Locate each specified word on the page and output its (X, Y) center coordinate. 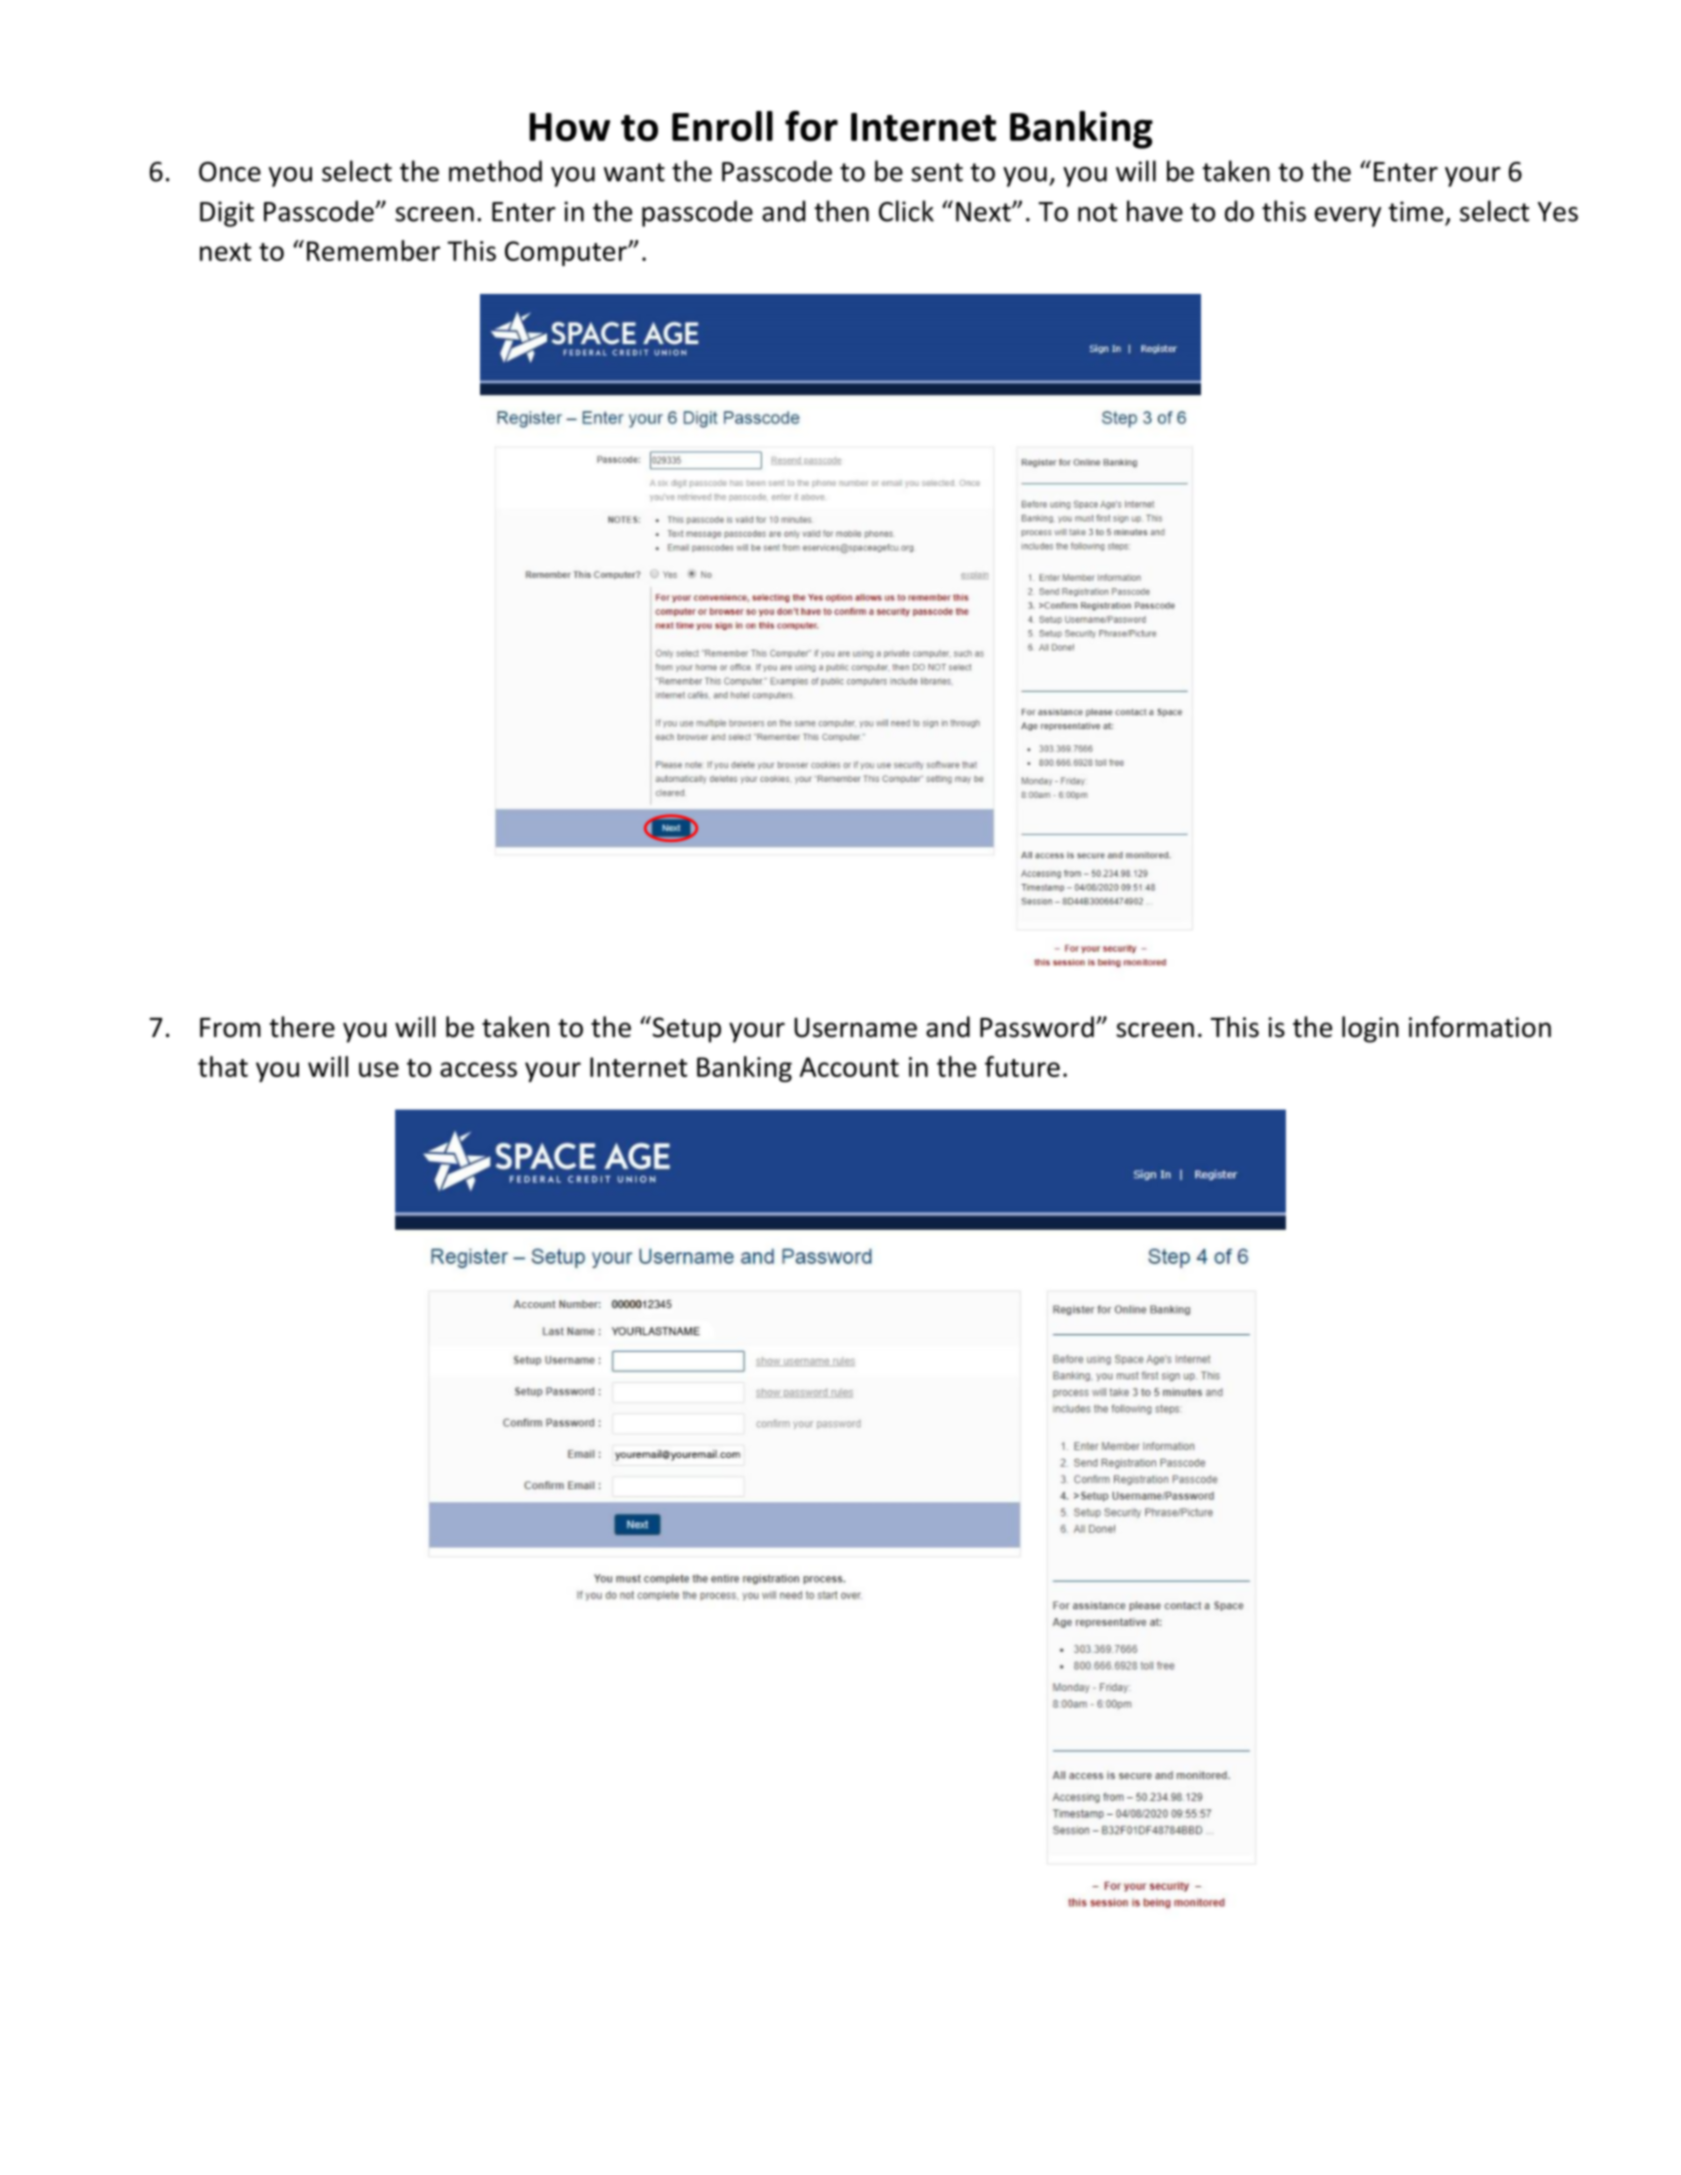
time (1415, 211)
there (302, 1027)
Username (855, 1027)
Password (1037, 1027)
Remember (373, 250)
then (841, 211)
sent (937, 172)
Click (906, 211)
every (1348, 217)
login (1370, 1029)
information (1480, 1027)
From (230, 1028)
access (478, 1069)
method (495, 171)
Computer (567, 253)
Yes (1558, 212)
